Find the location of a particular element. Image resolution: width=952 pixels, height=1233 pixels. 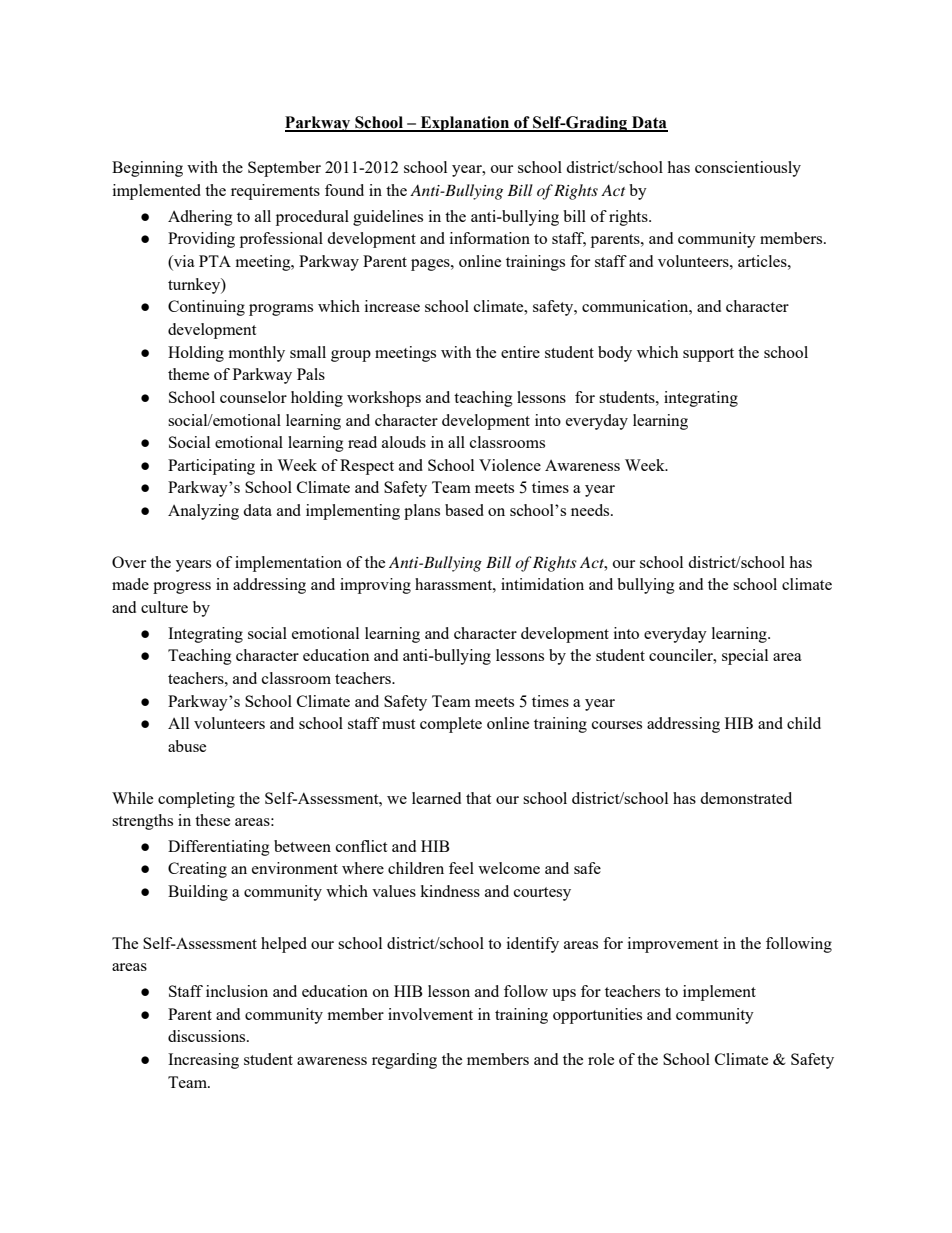

special is located at coordinates (745, 657).
